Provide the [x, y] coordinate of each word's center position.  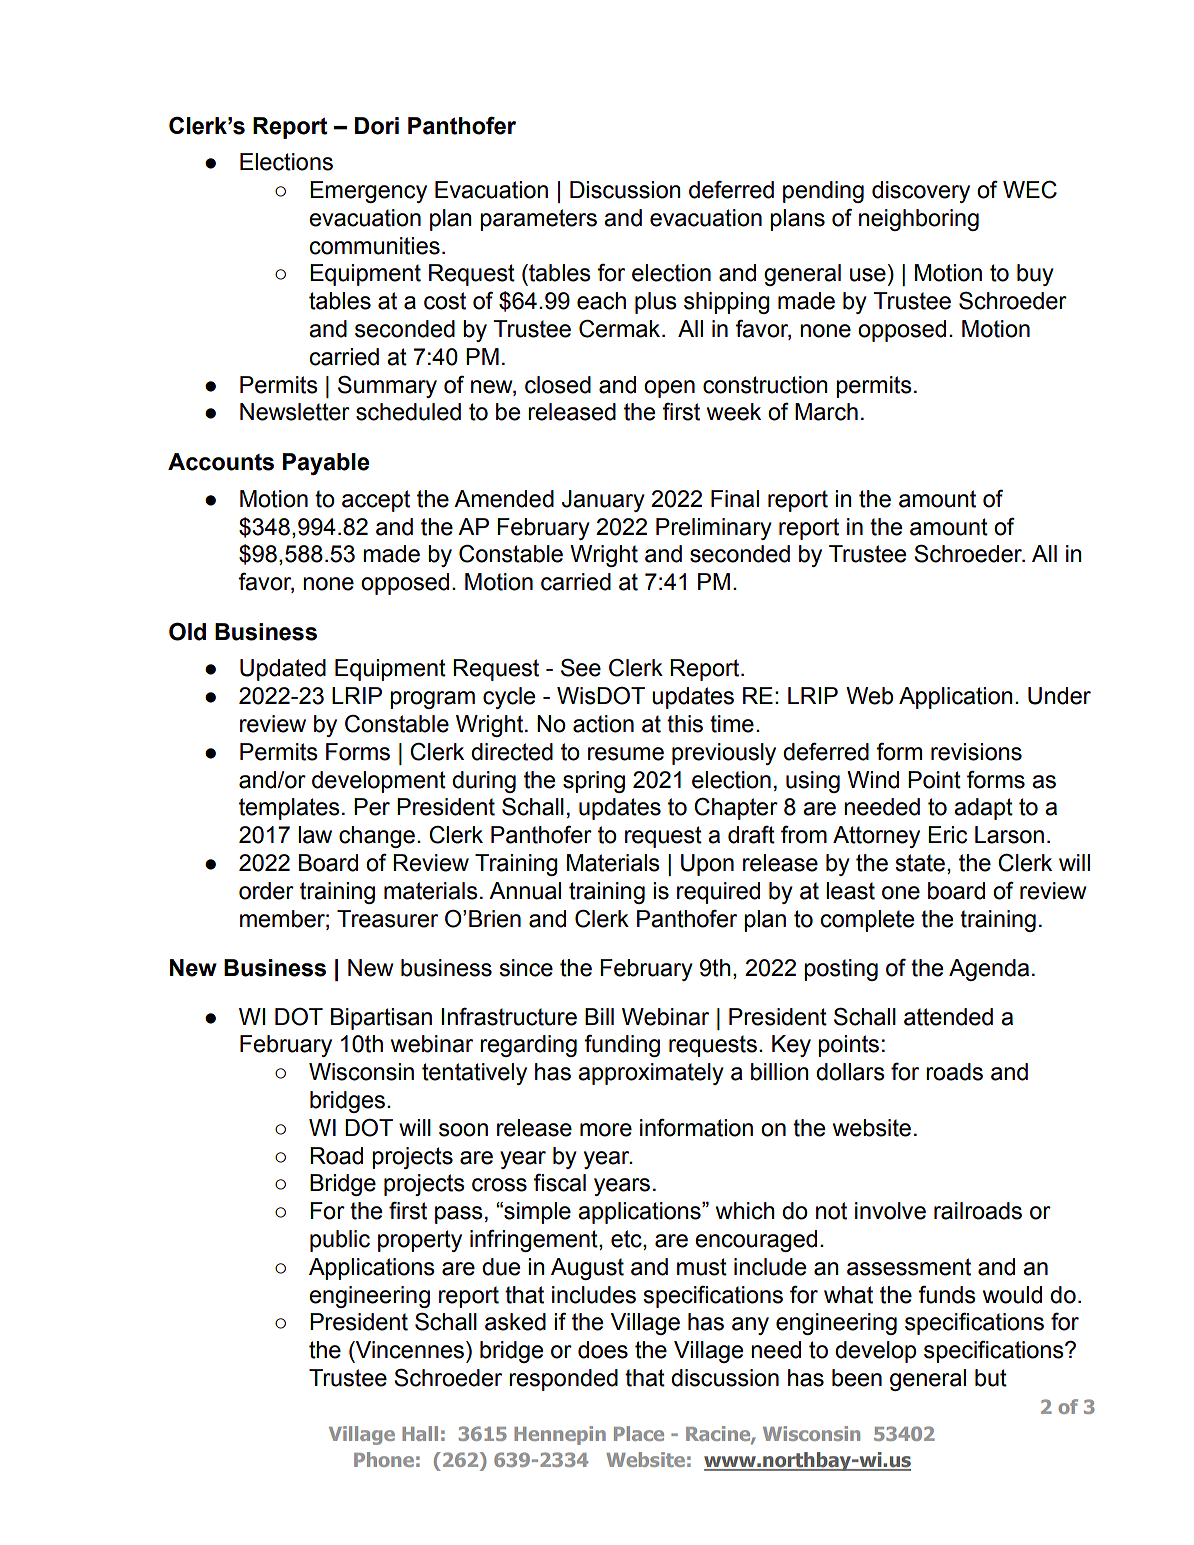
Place [639, 1433]
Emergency [368, 192]
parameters [538, 220]
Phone [384, 1459]
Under [1059, 696]
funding [622, 1046]
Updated [283, 670]
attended [948, 1017]
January [603, 501]
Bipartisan [381, 1019]
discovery [921, 192]
